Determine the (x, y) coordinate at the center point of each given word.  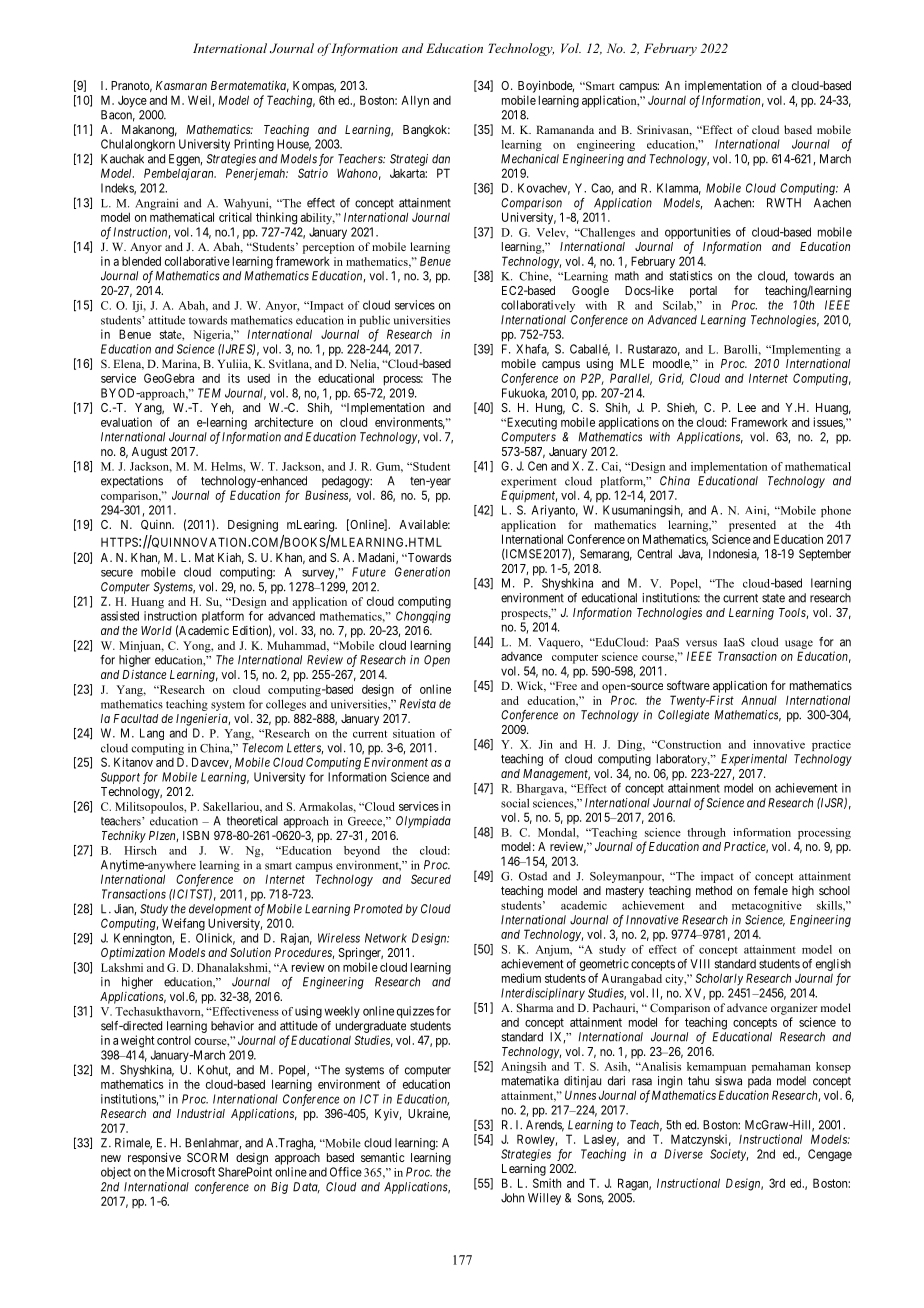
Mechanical (530, 159)
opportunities (698, 234)
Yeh (222, 408)
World (156, 630)
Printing (254, 145)
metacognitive (767, 906)
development (220, 910)
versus (701, 643)
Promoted (378, 909)
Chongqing (423, 617)
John (512, 1198)
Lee (747, 407)
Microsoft (191, 1172)
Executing (530, 423)
